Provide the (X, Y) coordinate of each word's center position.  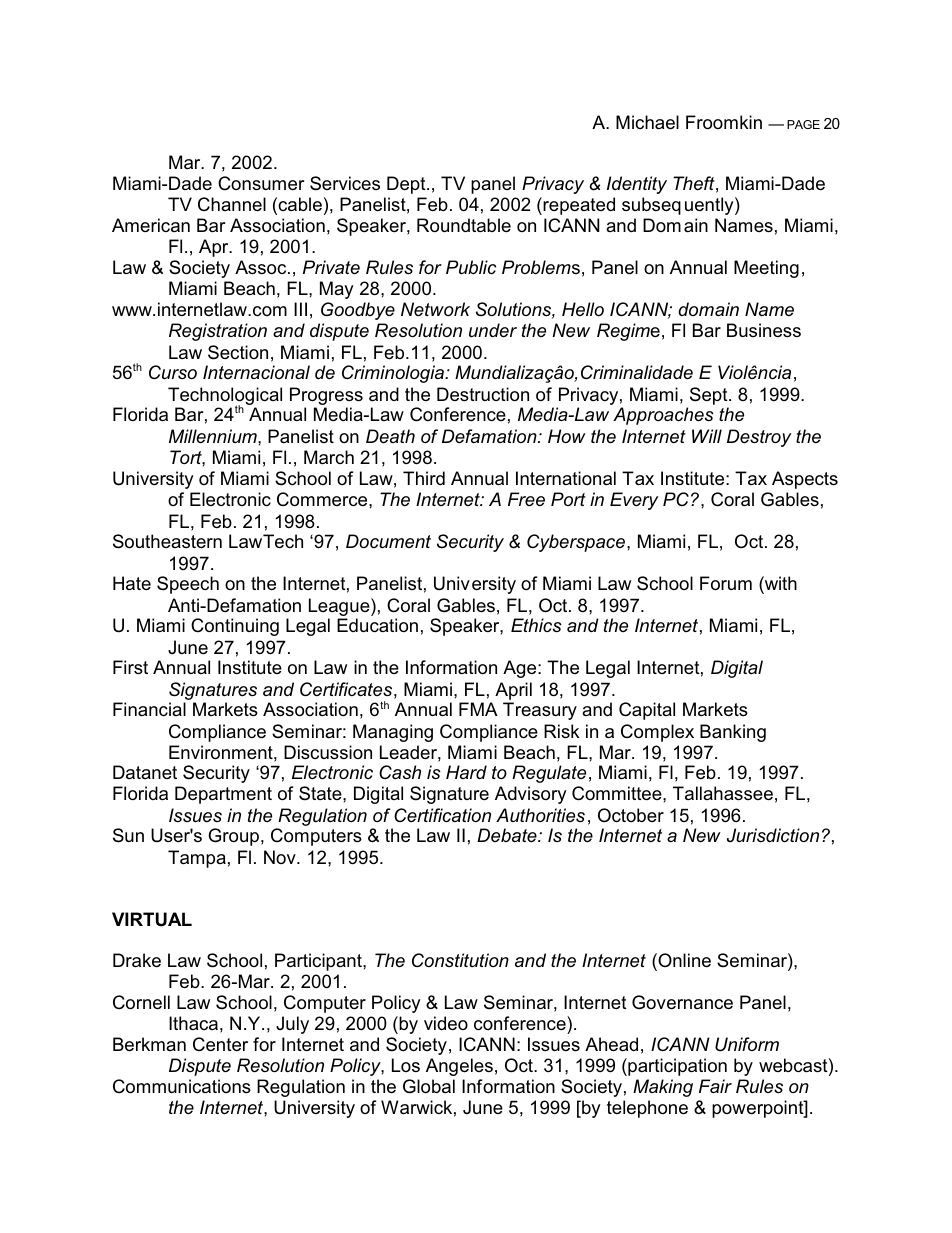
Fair (715, 1086)
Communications (182, 1086)
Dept (407, 185)
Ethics (536, 625)
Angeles (459, 1067)
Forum (726, 583)
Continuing (235, 627)
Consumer (261, 183)
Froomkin (724, 122)
